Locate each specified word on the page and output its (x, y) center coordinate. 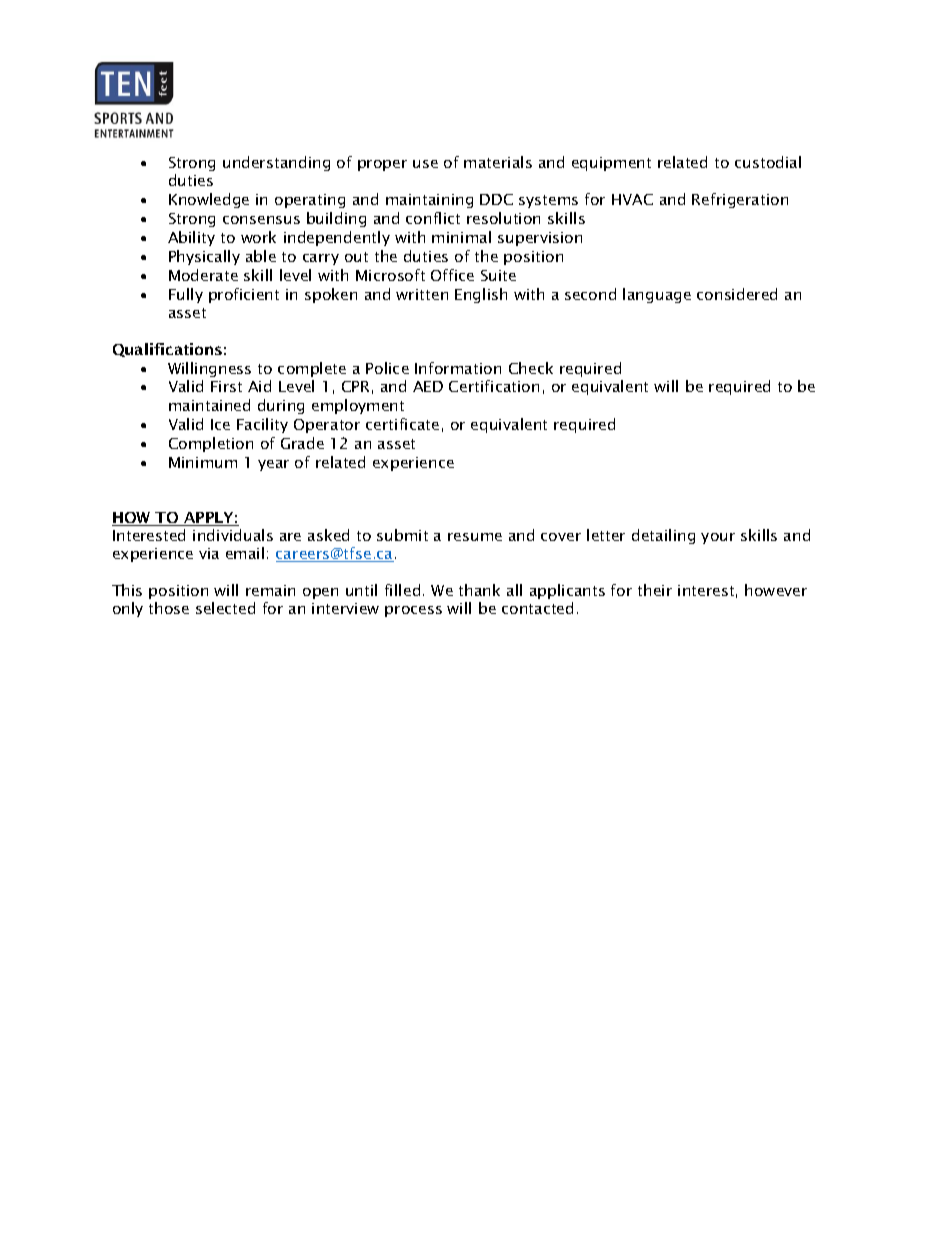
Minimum (203, 462)
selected (225, 608)
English (481, 295)
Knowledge (209, 200)
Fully (186, 295)
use (425, 164)
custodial (768, 162)
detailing (663, 536)
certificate (402, 424)
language (657, 295)
